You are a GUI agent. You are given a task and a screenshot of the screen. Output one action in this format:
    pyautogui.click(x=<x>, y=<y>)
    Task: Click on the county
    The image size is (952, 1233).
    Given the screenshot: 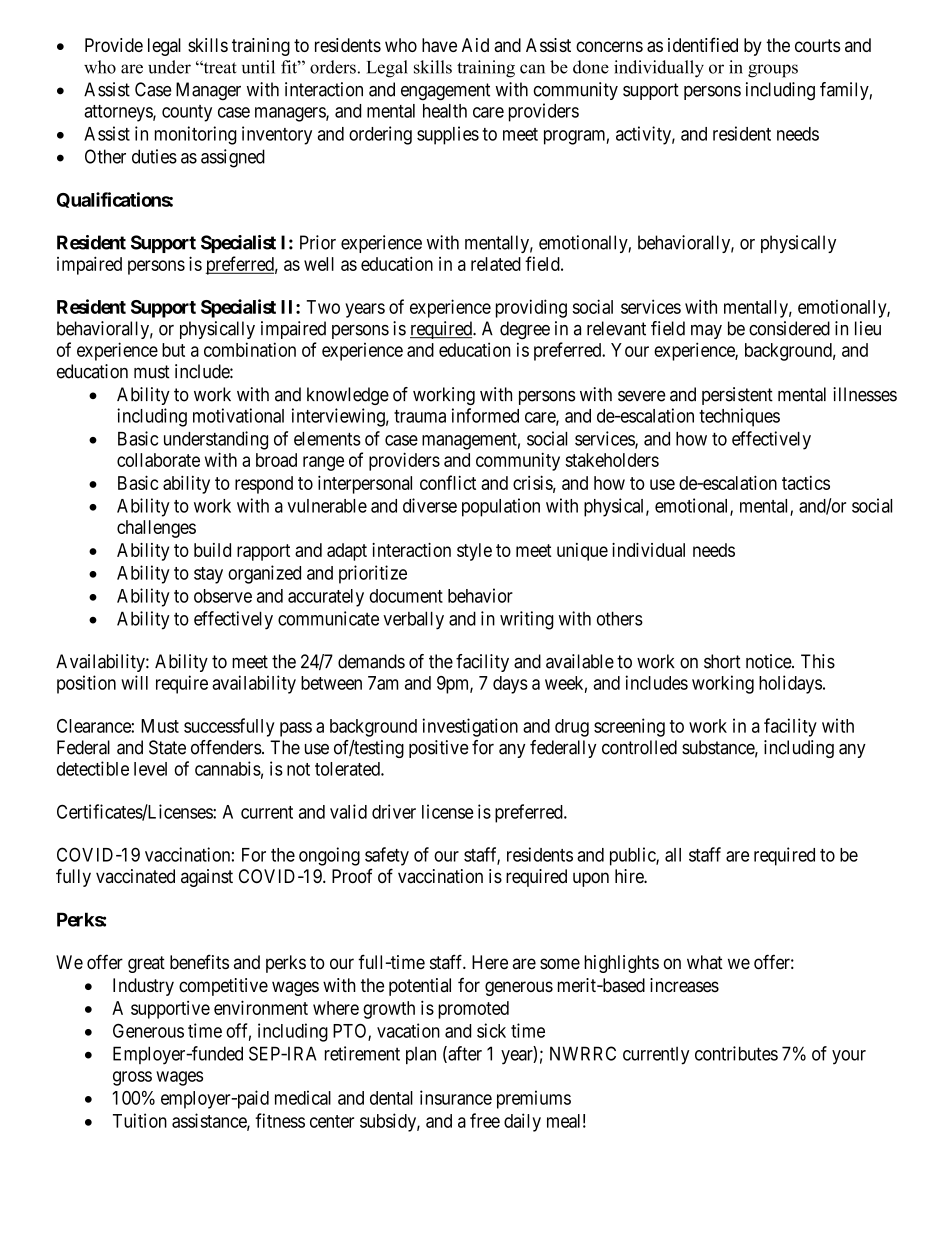 What is the action you would take?
    pyautogui.click(x=187, y=113)
